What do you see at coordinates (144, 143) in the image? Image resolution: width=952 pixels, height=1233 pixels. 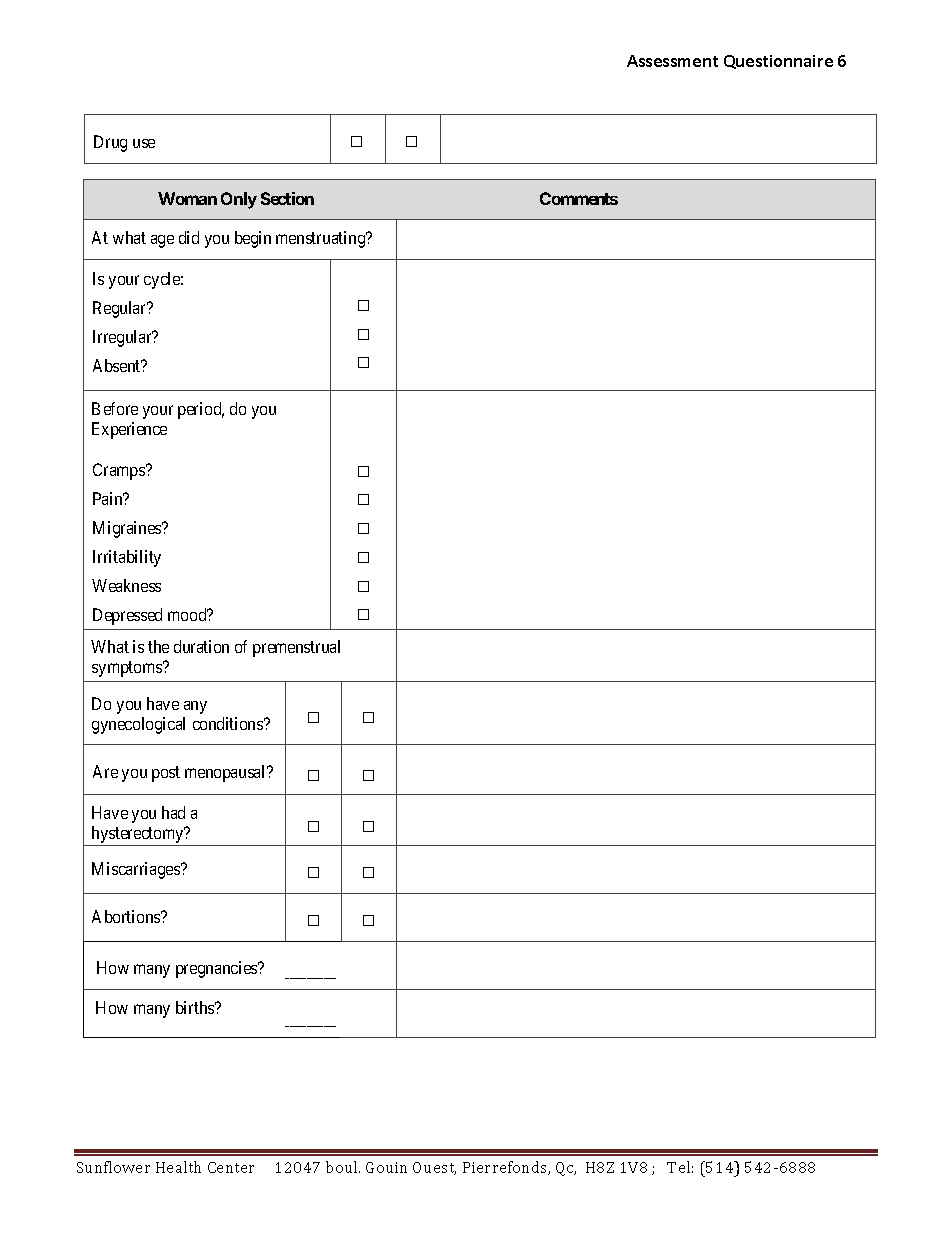 I see `use` at bounding box center [144, 143].
